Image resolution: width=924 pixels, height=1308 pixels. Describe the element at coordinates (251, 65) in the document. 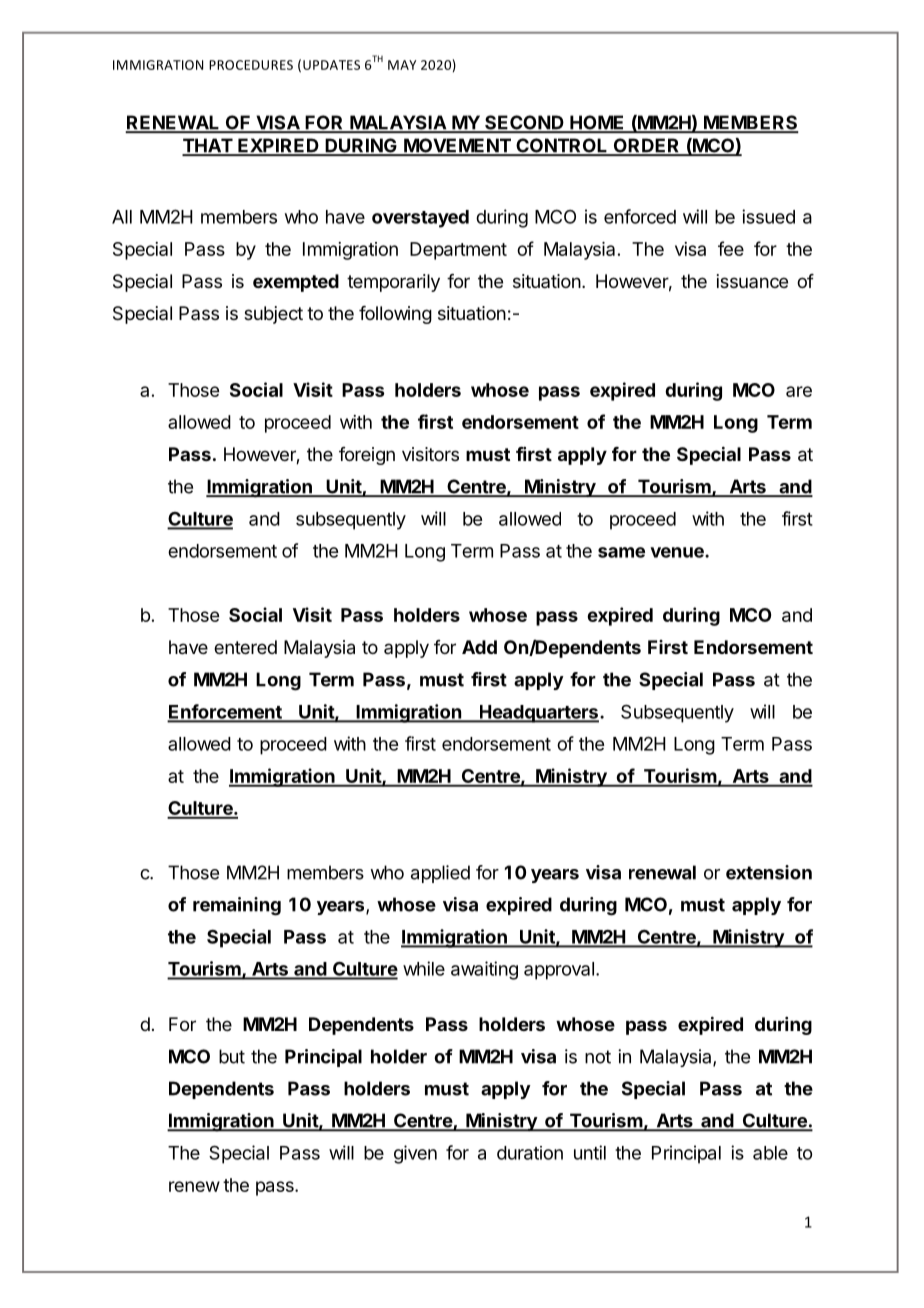

I see `PROCEDURES` at that location.
